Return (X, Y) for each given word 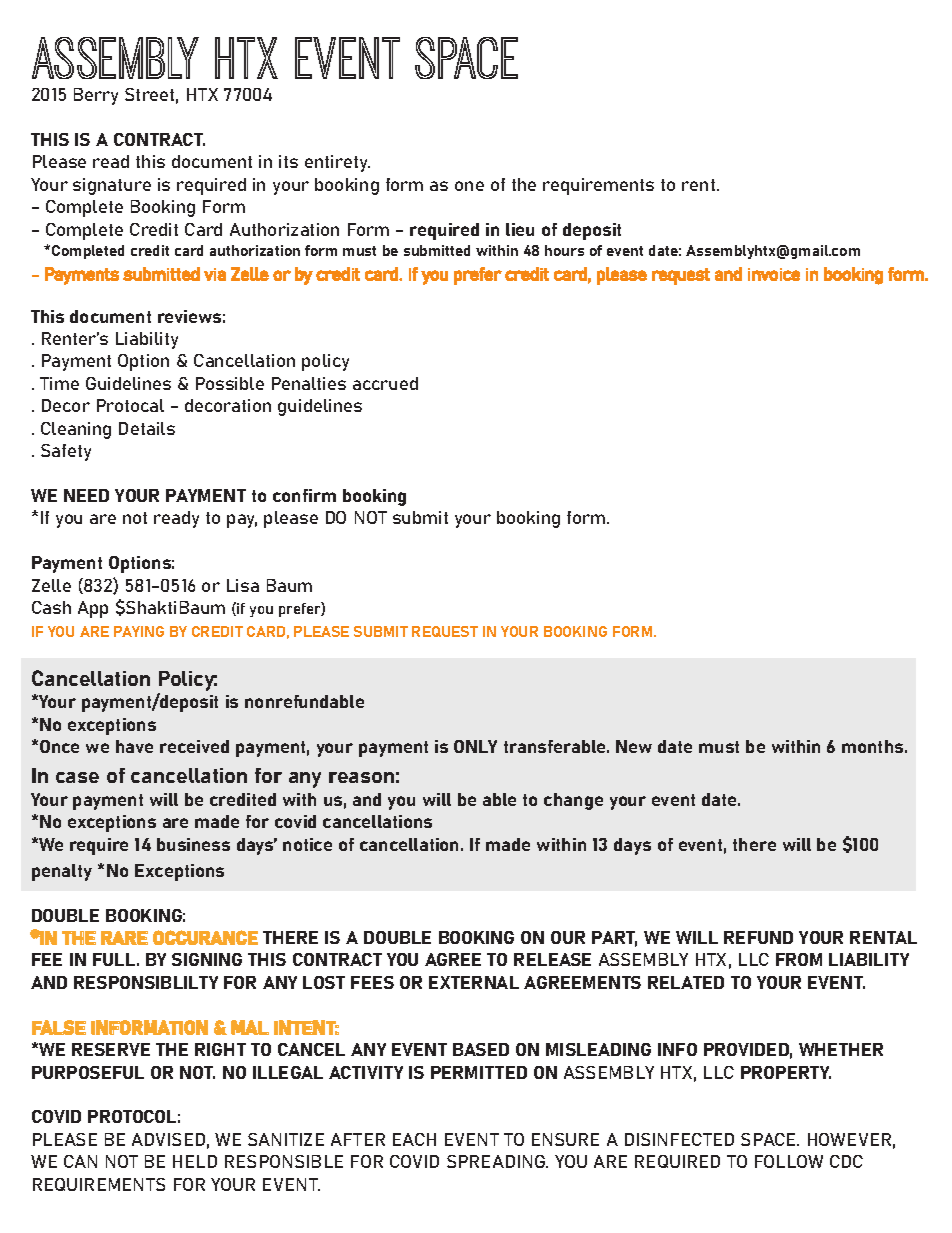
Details (147, 428)
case (77, 777)
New (634, 746)
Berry (96, 96)
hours (564, 250)
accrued (385, 383)
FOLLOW (789, 1161)
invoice (774, 274)
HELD (195, 1161)
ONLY (475, 746)
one (469, 186)
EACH (414, 1139)
